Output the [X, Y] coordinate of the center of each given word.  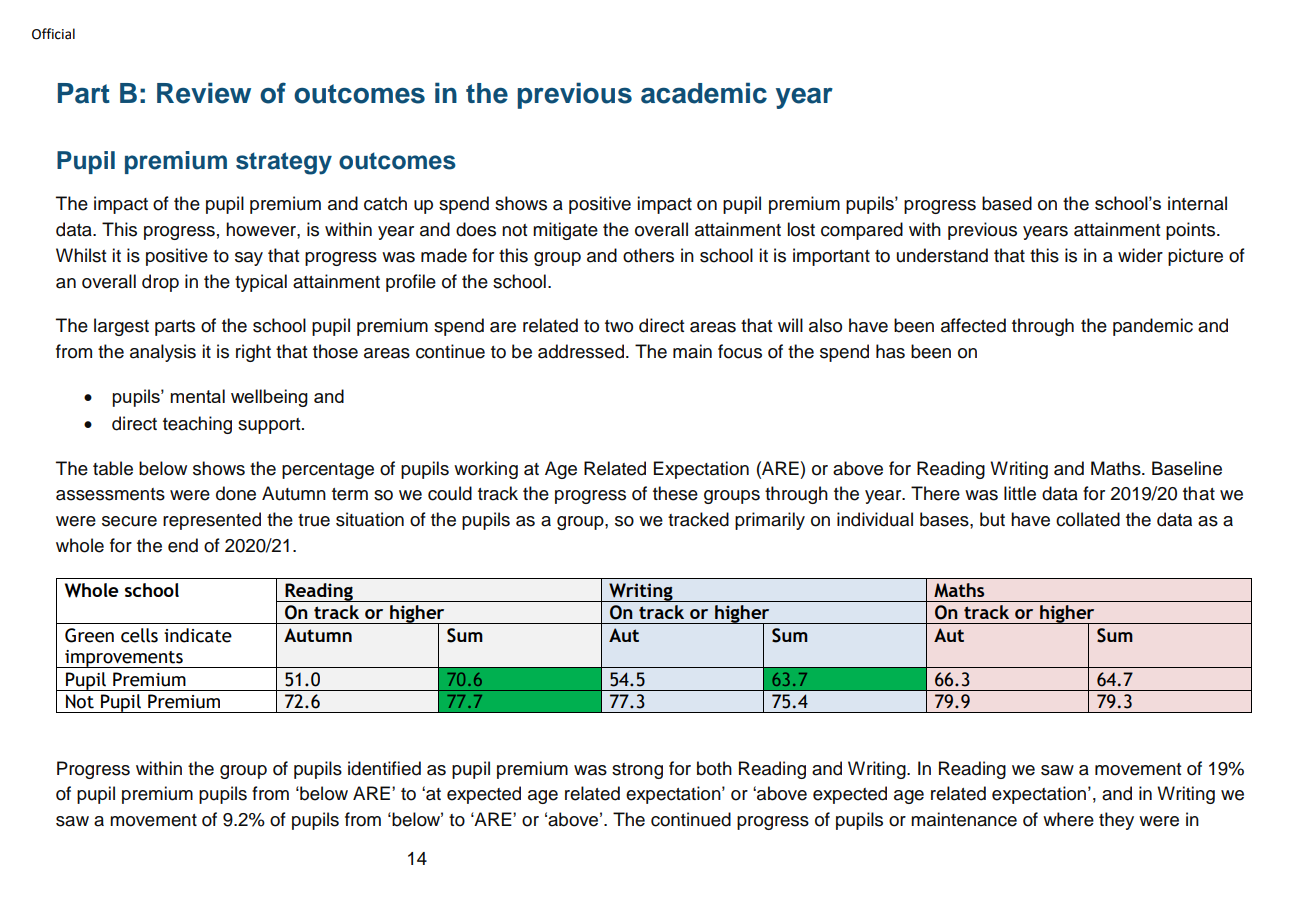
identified [384, 768]
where [1068, 819]
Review [204, 93]
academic [704, 93]
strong [637, 771]
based [1007, 203]
